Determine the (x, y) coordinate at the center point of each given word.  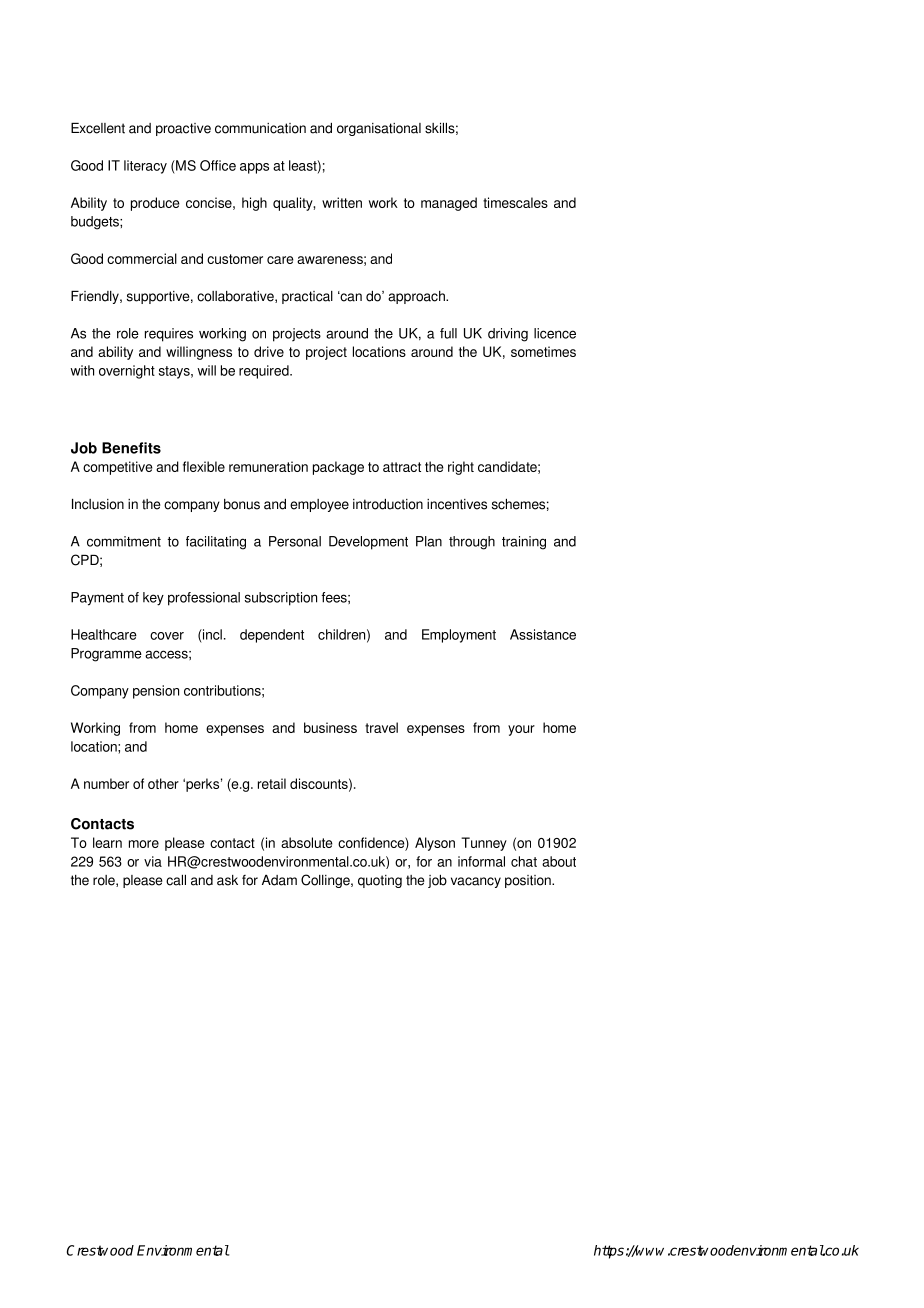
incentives (457, 504)
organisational (379, 129)
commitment (124, 541)
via (153, 861)
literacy (145, 167)
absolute (307, 842)
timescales (515, 202)
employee (319, 505)
